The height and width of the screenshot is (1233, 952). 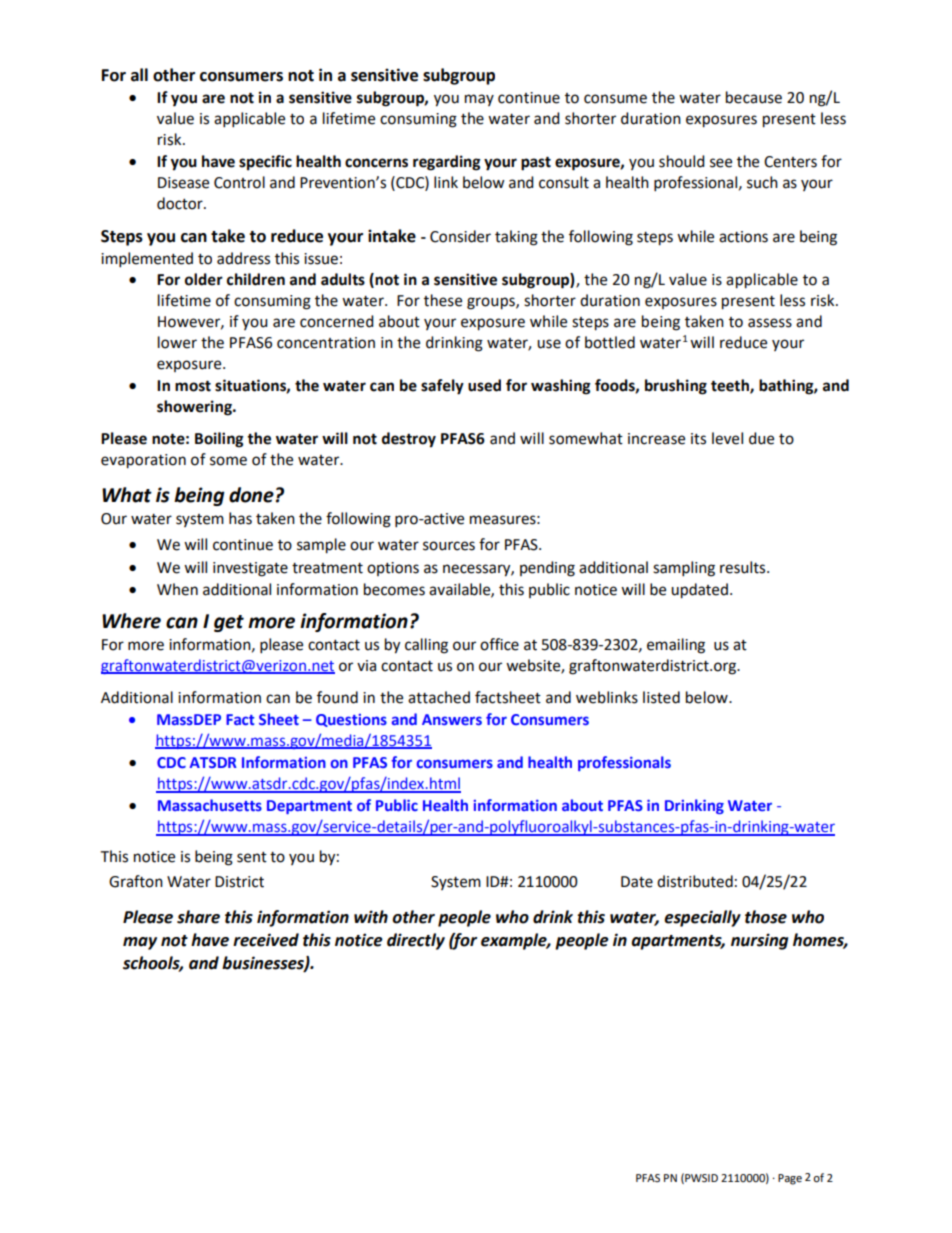 What do you see at coordinates (447, 163) in the screenshot?
I see `regarding` at bounding box center [447, 163].
